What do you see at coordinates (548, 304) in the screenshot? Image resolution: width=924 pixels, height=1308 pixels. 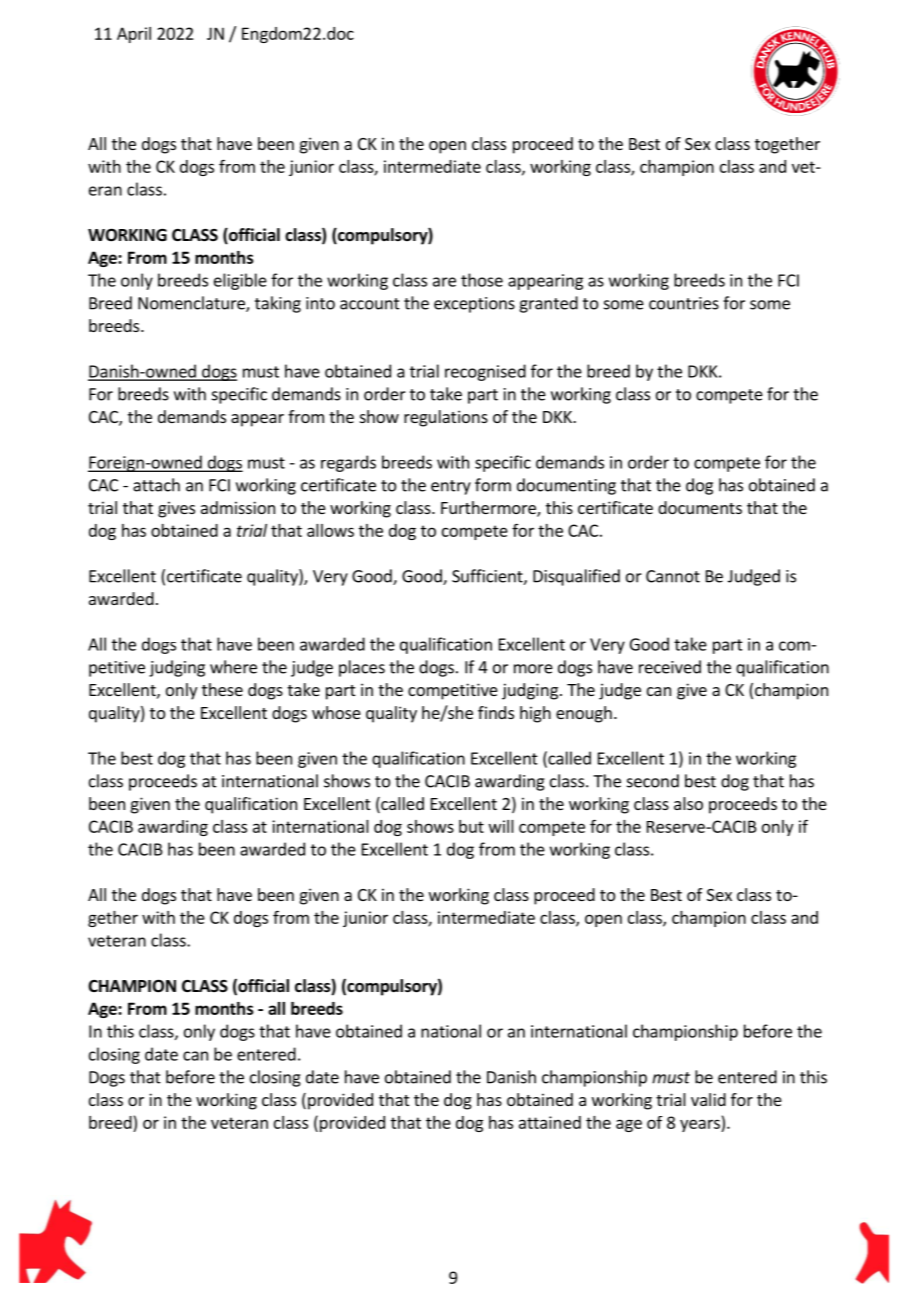 I see `granted` at bounding box center [548, 304].
